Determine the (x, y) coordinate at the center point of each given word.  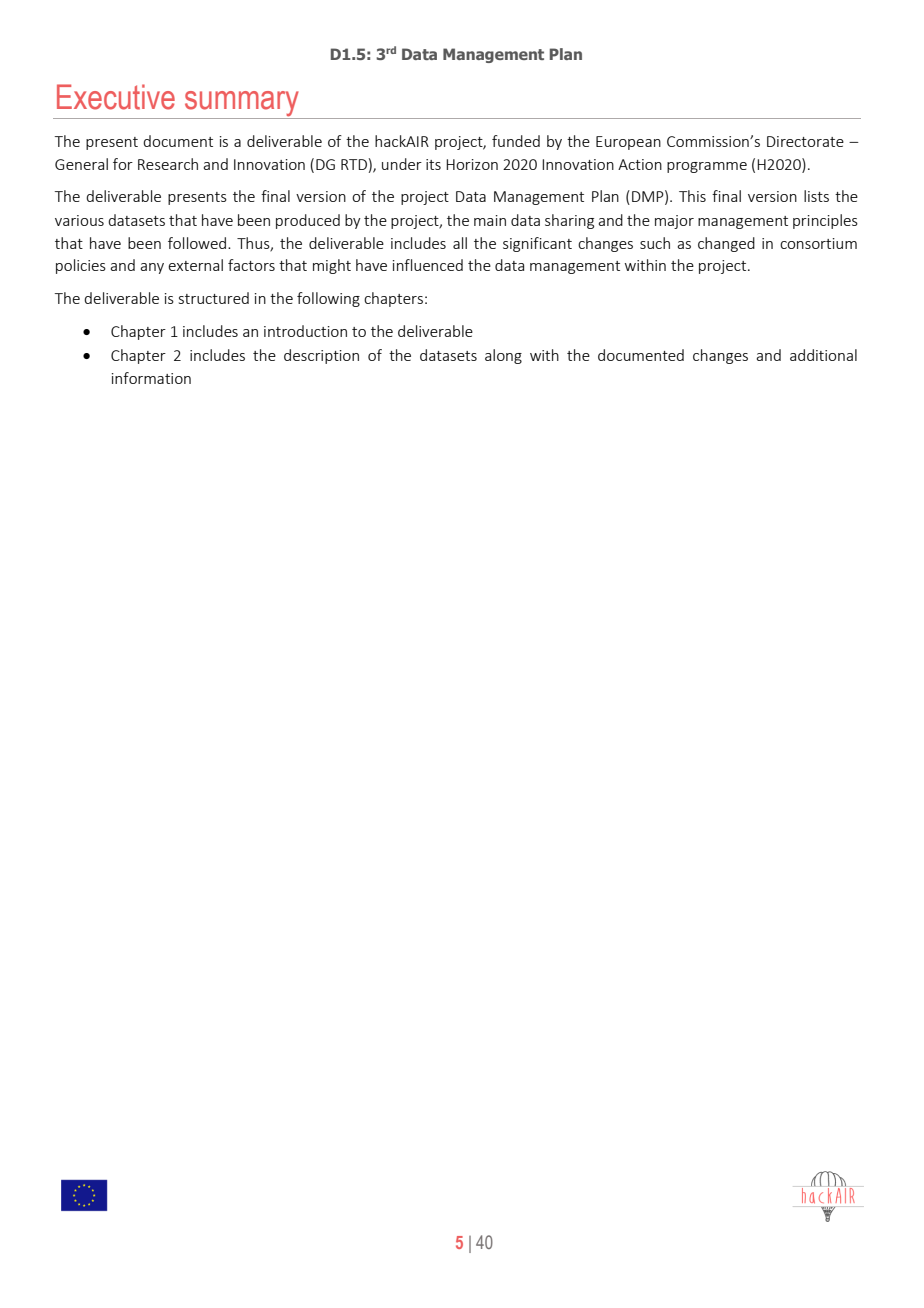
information (151, 378)
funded (516, 141)
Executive (116, 97)
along (503, 356)
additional (823, 355)
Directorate (805, 141)
